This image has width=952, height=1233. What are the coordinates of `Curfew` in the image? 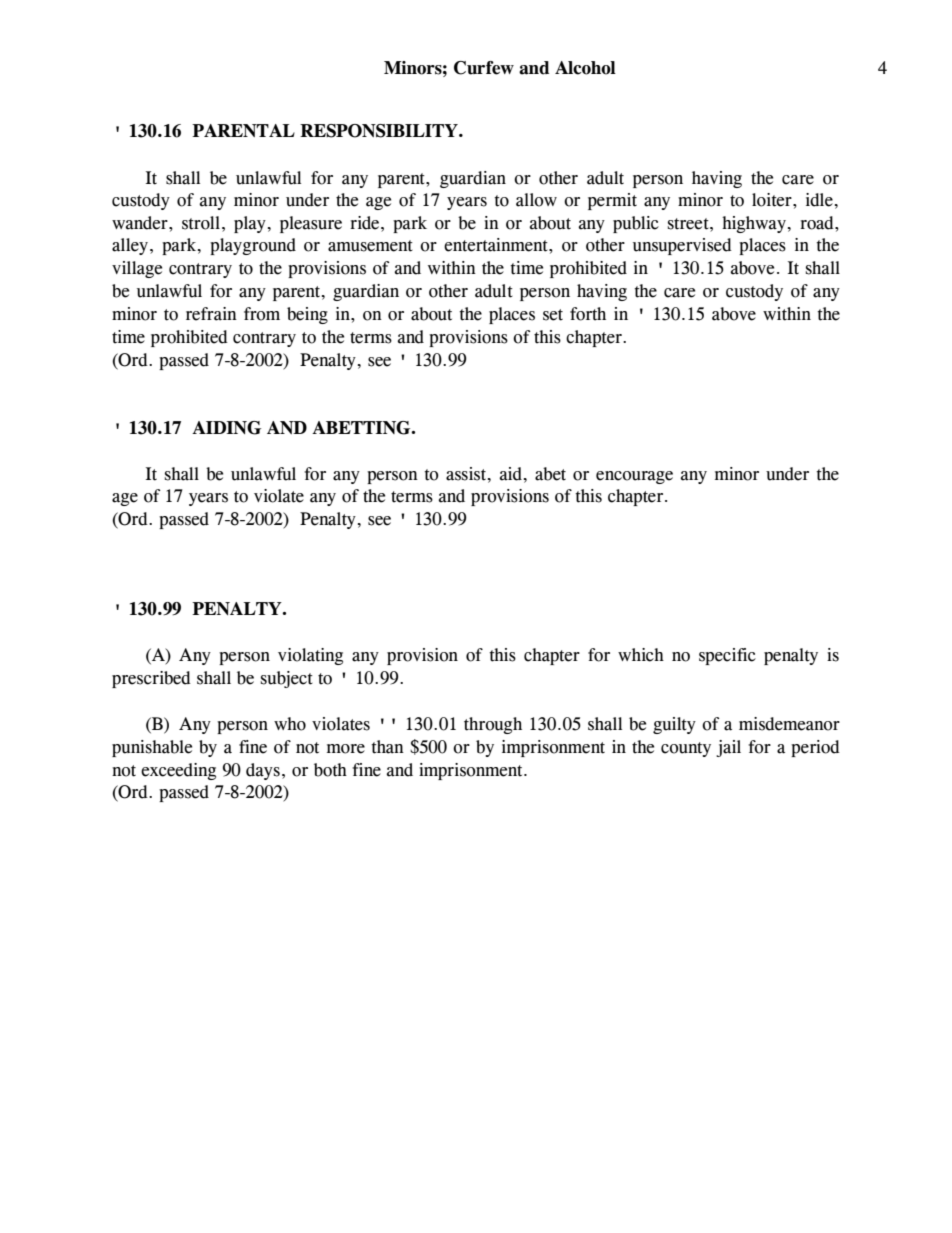 It's located at (484, 68).
